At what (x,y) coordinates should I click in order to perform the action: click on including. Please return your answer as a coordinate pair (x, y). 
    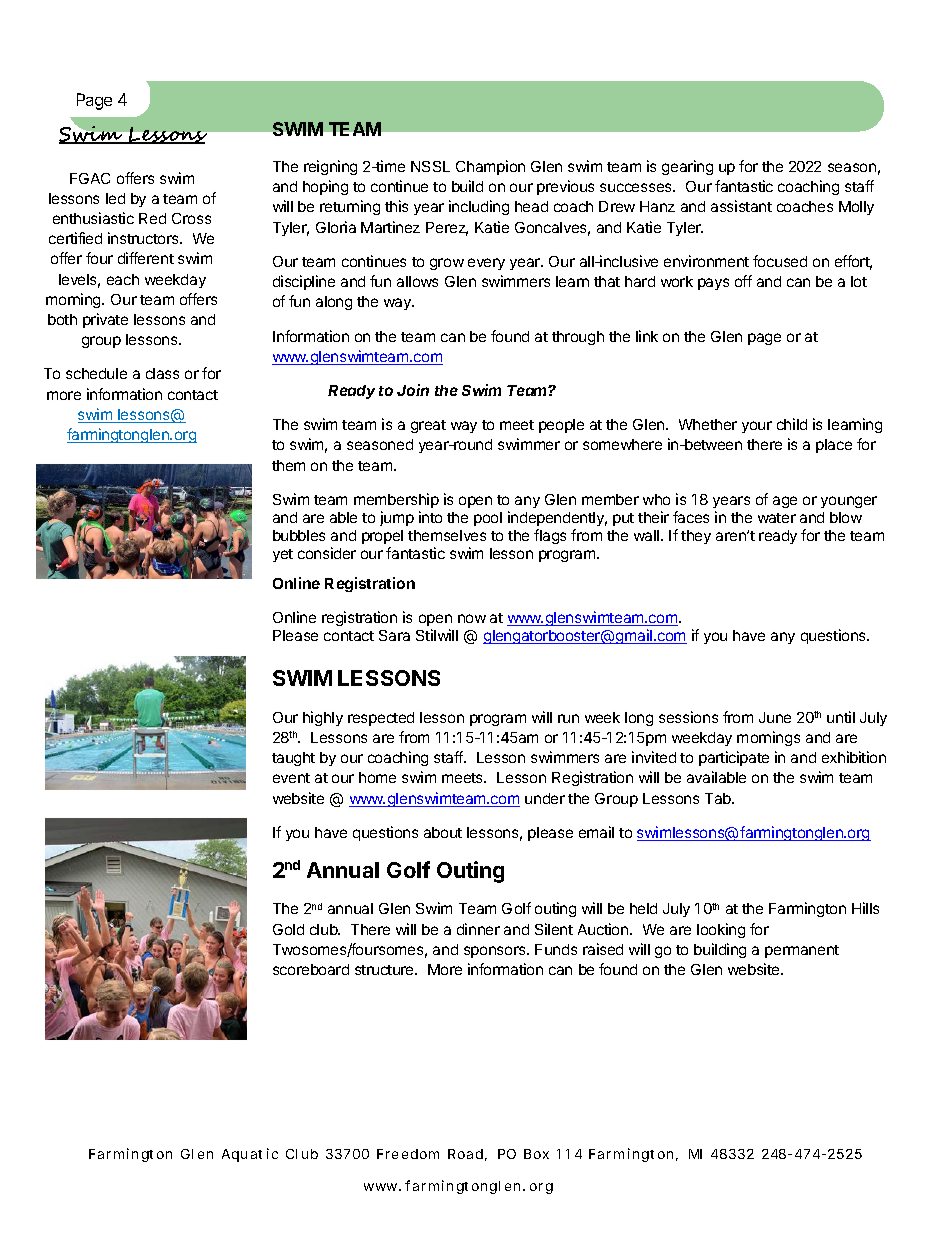
    Looking at the image, I should click on (479, 207).
